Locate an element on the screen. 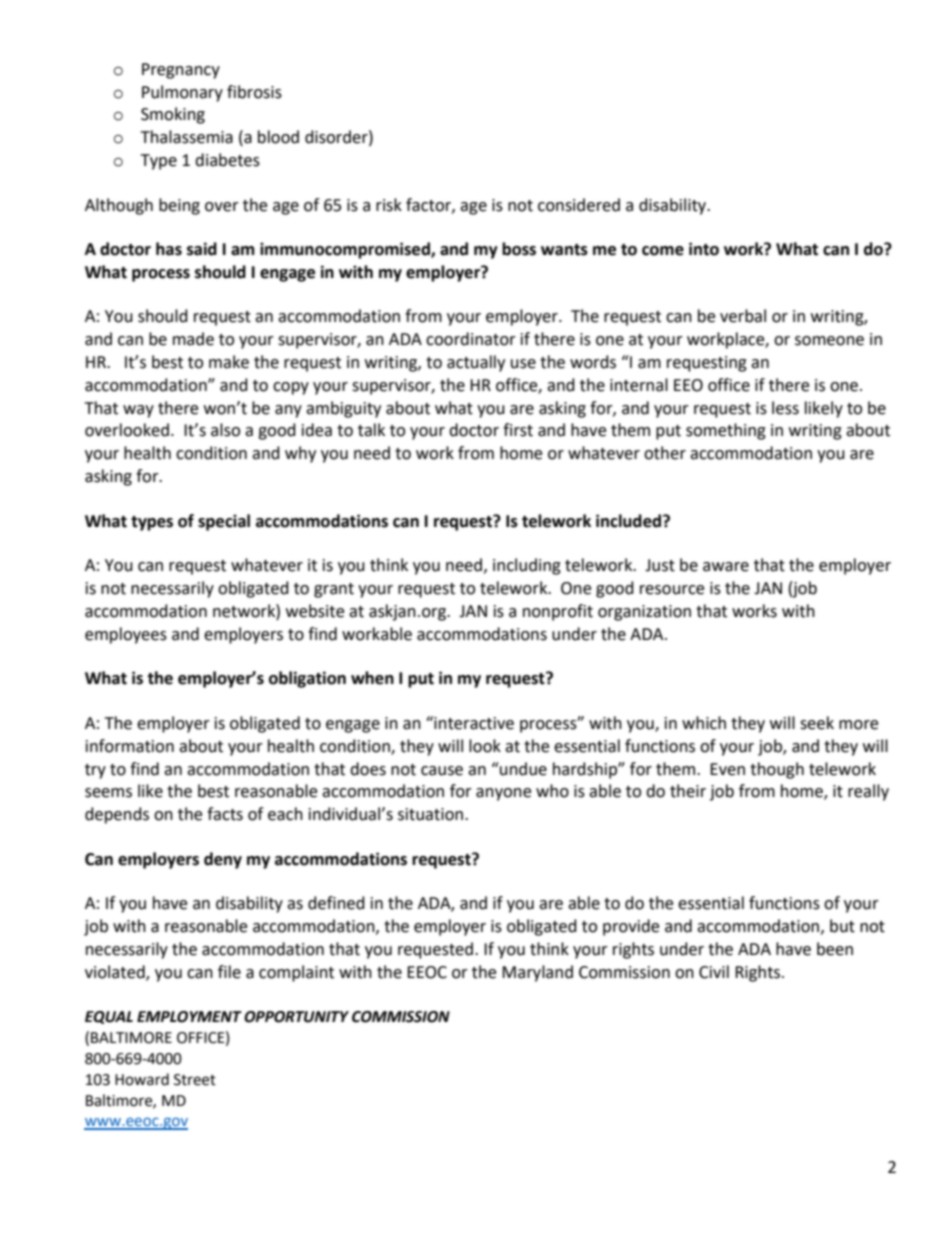  Maryland is located at coordinates (537, 973).
